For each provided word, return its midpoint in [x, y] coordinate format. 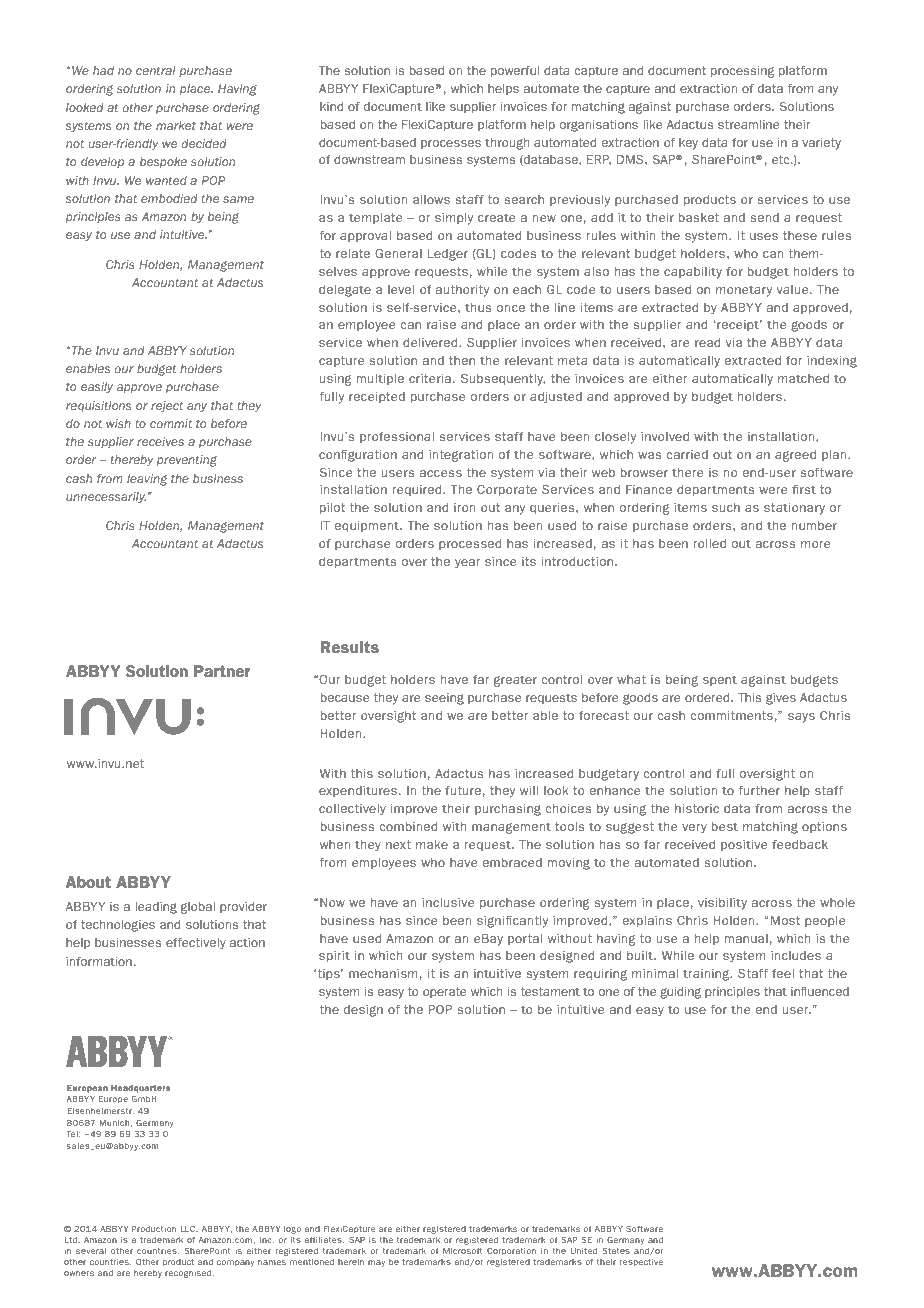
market [176, 125]
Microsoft [463, 1251]
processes [451, 144]
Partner [222, 671]
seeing [444, 699]
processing [743, 72]
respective [641, 1262]
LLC [189, 1229]
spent [720, 680]
